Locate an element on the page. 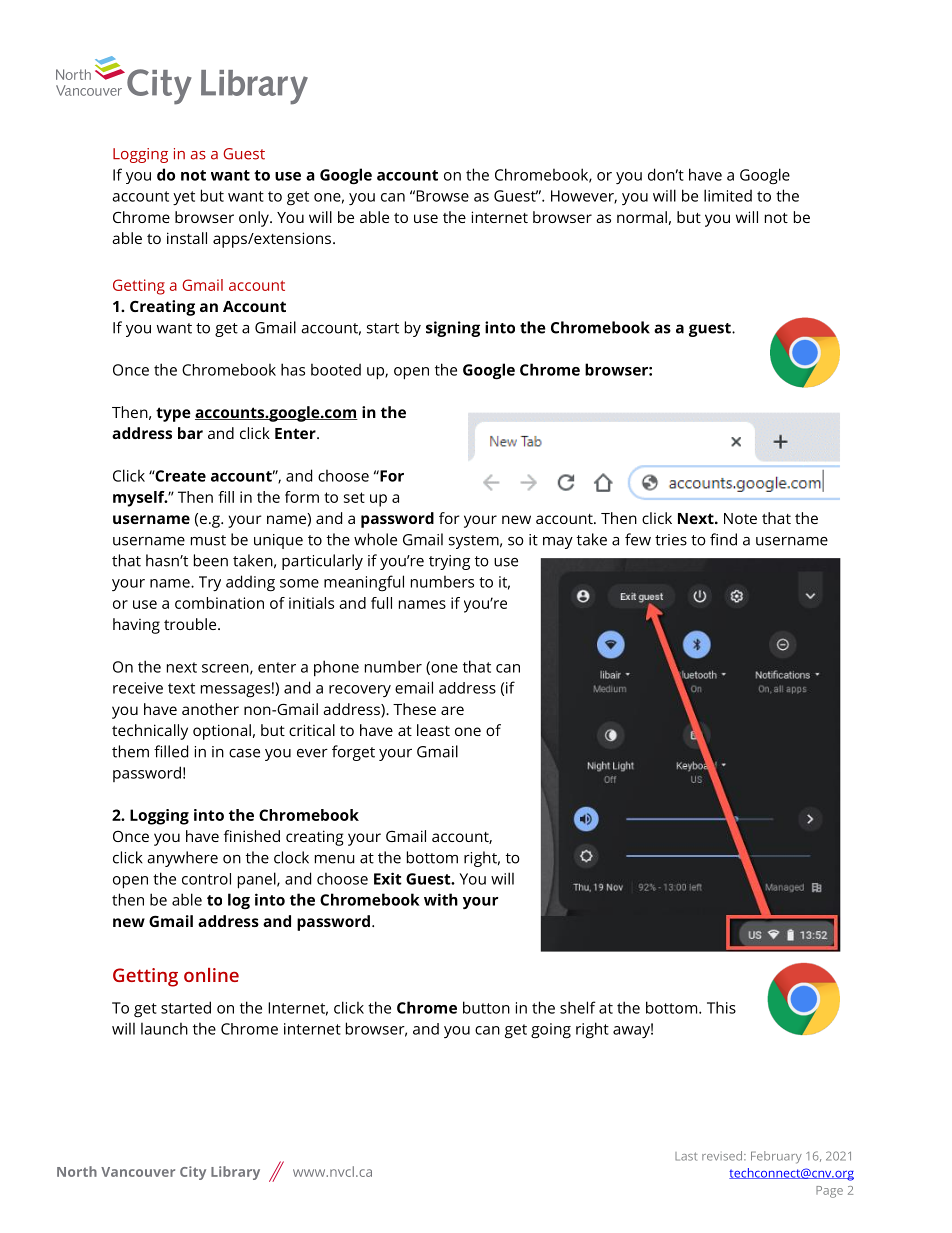  install is located at coordinates (187, 238).
